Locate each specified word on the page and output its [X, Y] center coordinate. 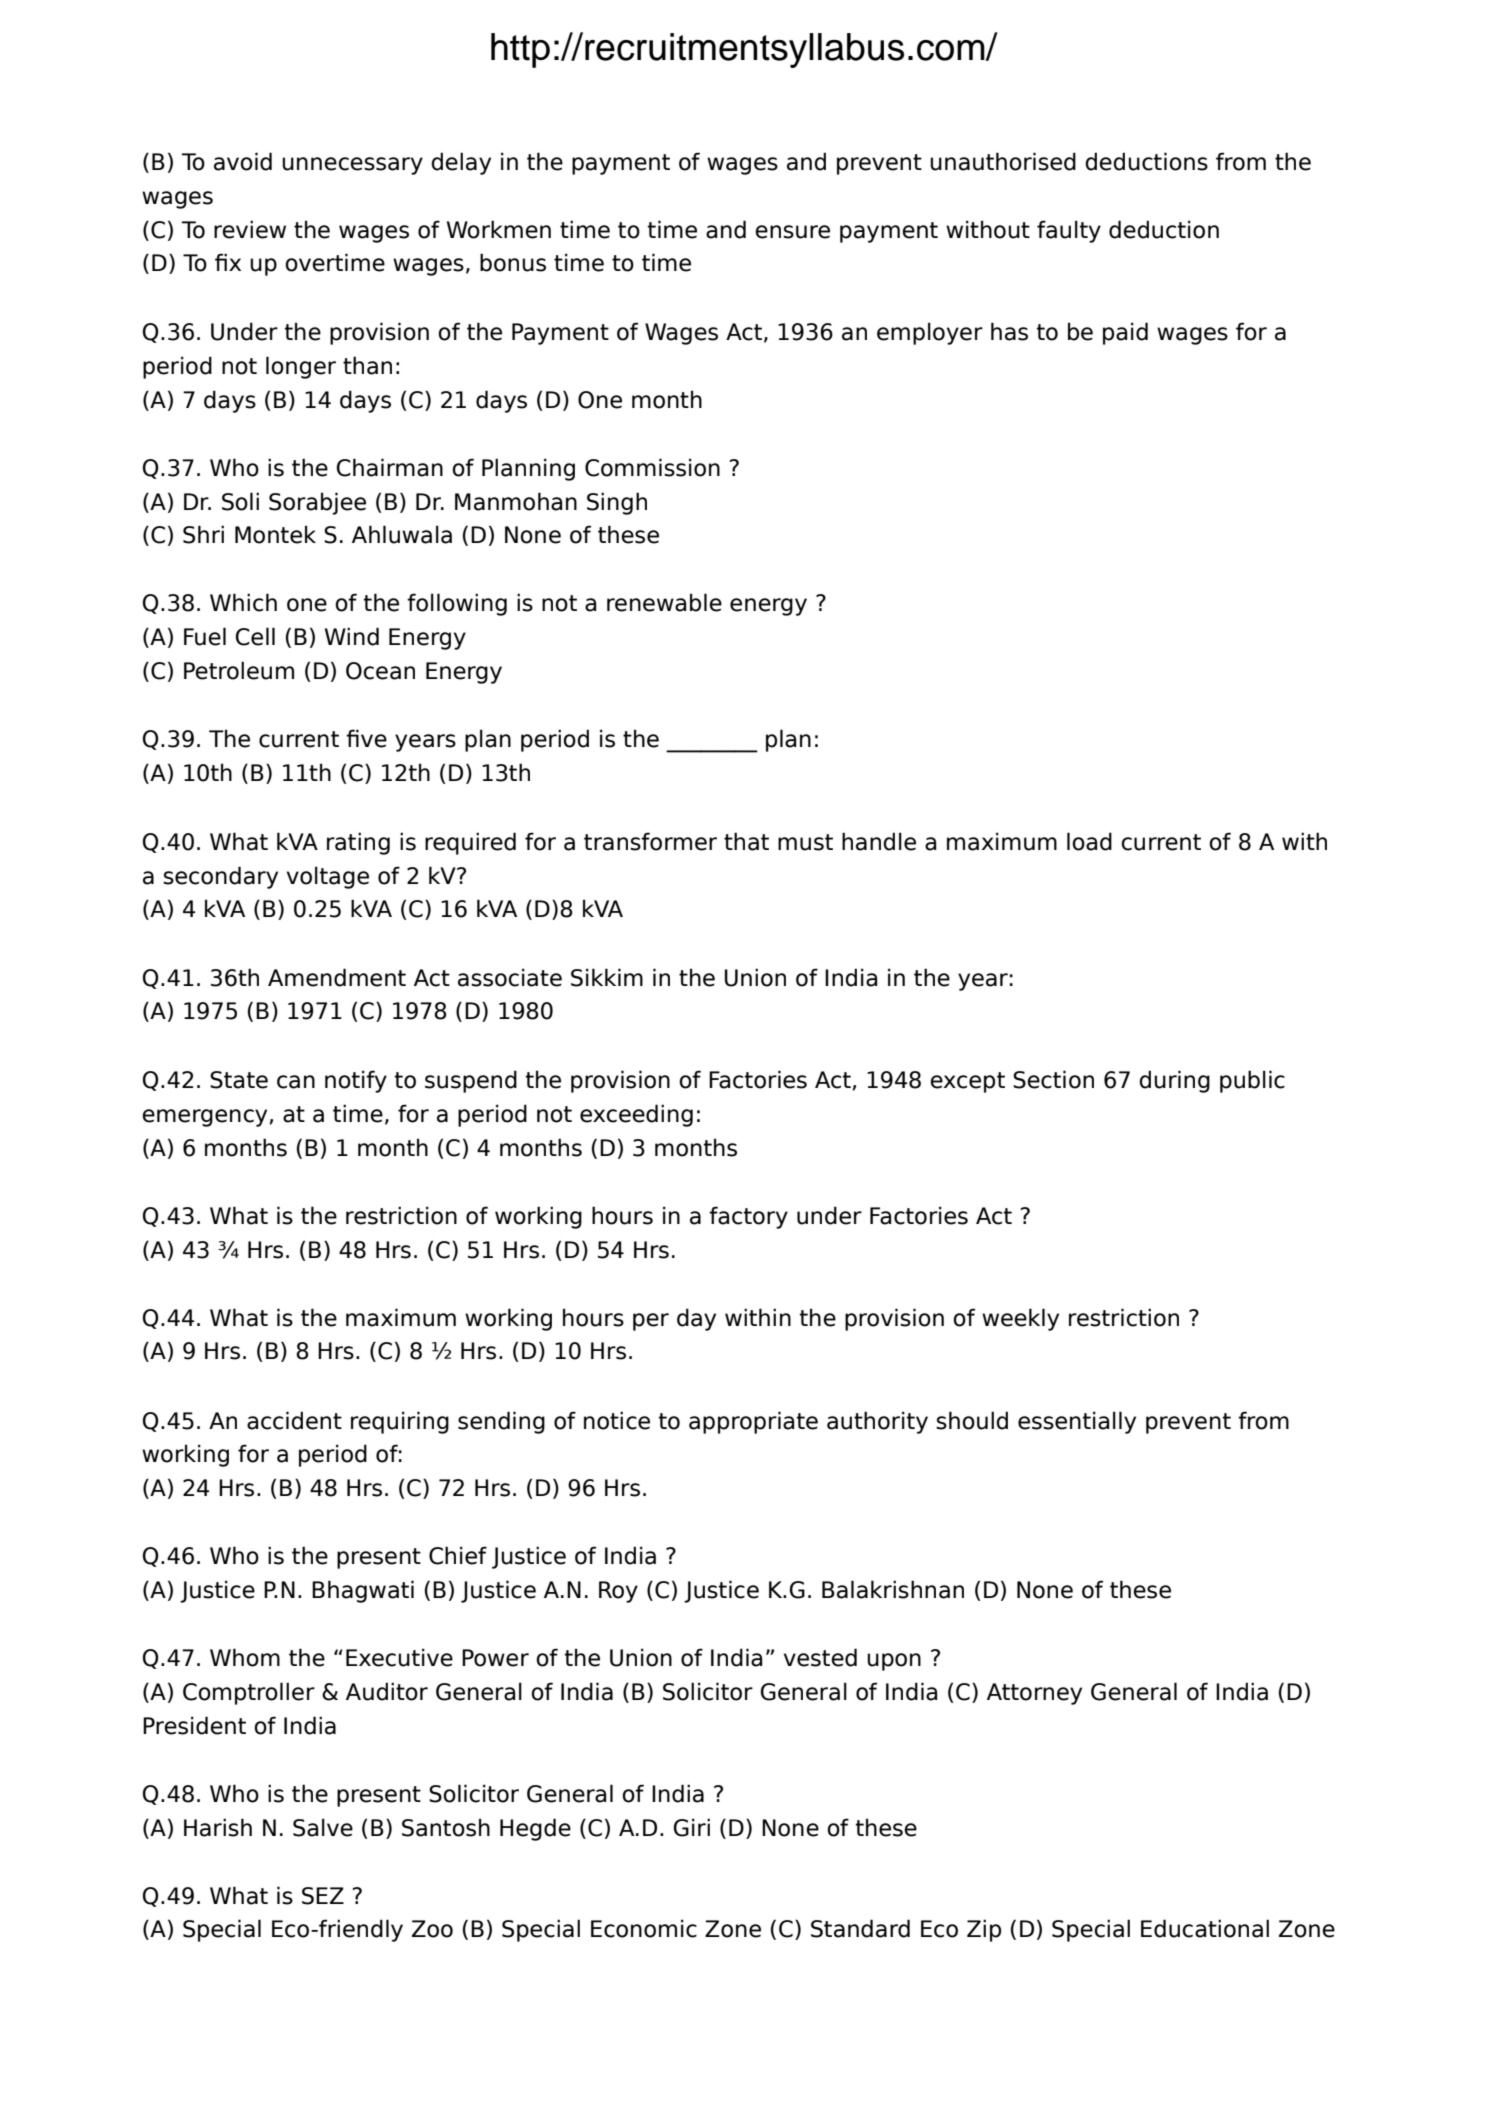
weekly [1020, 1319]
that [746, 841]
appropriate [753, 1422]
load [1089, 841]
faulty [1069, 231]
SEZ [323, 1896]
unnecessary [352, 166]
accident [294, 1420]
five [366, 738]
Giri [692, 1827]
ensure [792, 232]
